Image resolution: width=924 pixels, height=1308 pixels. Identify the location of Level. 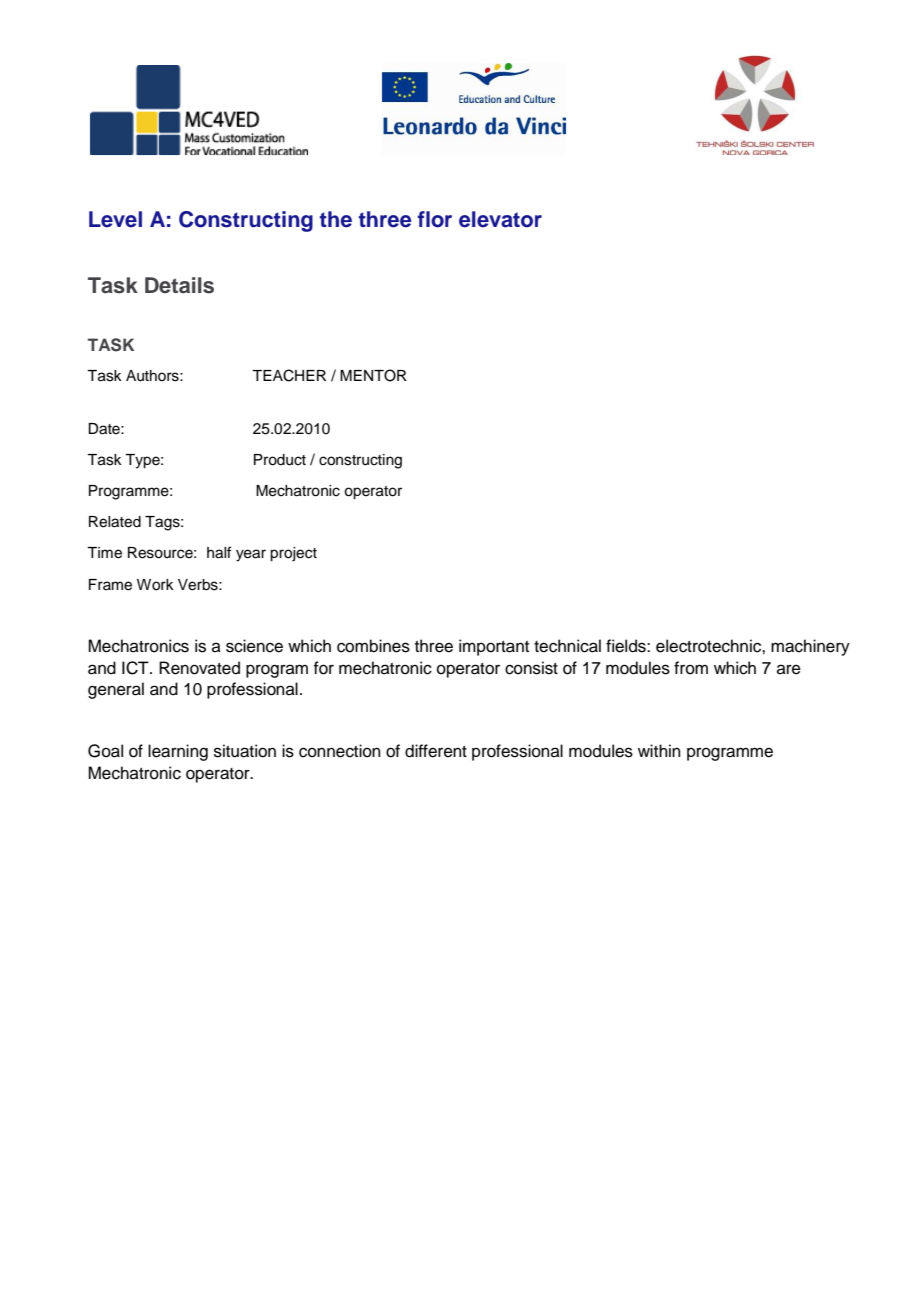
(115, 219).
